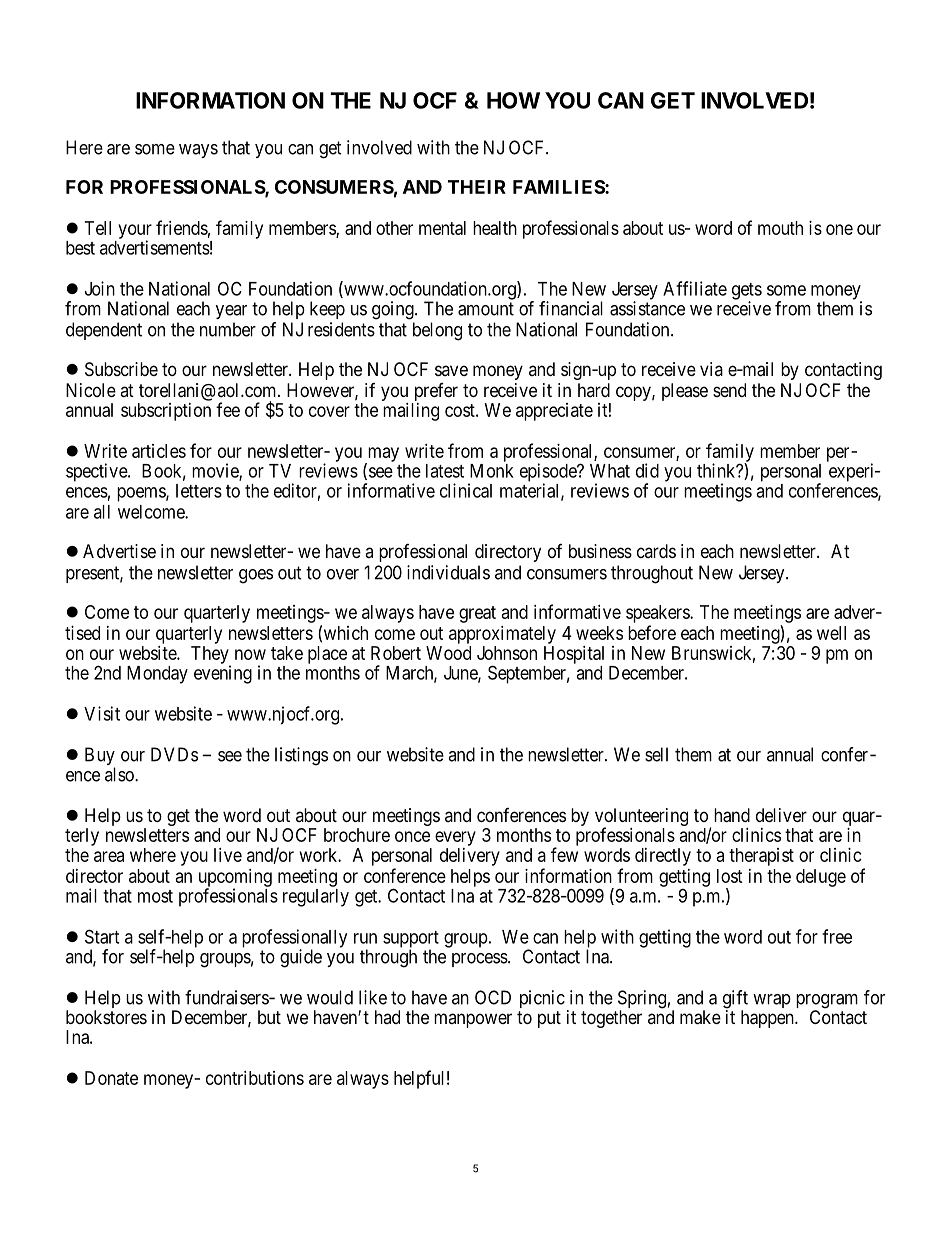 This screenshot has width=952, height=1233. I want to click on prefer, so click(436, 392).
